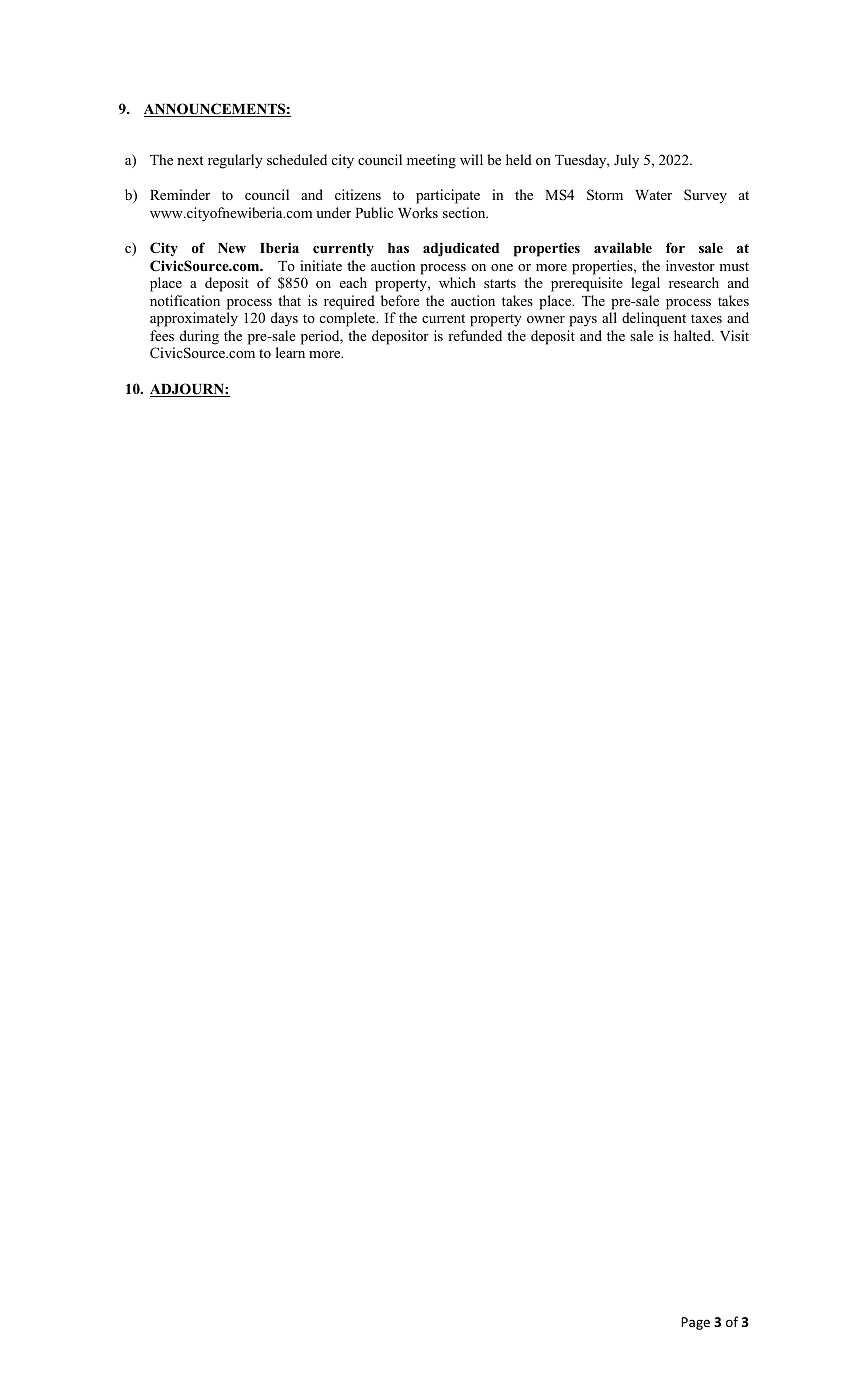 Image resolution: width=849 pixels, height=1400 pixels. I want to click on learn, so click(290, 352).
